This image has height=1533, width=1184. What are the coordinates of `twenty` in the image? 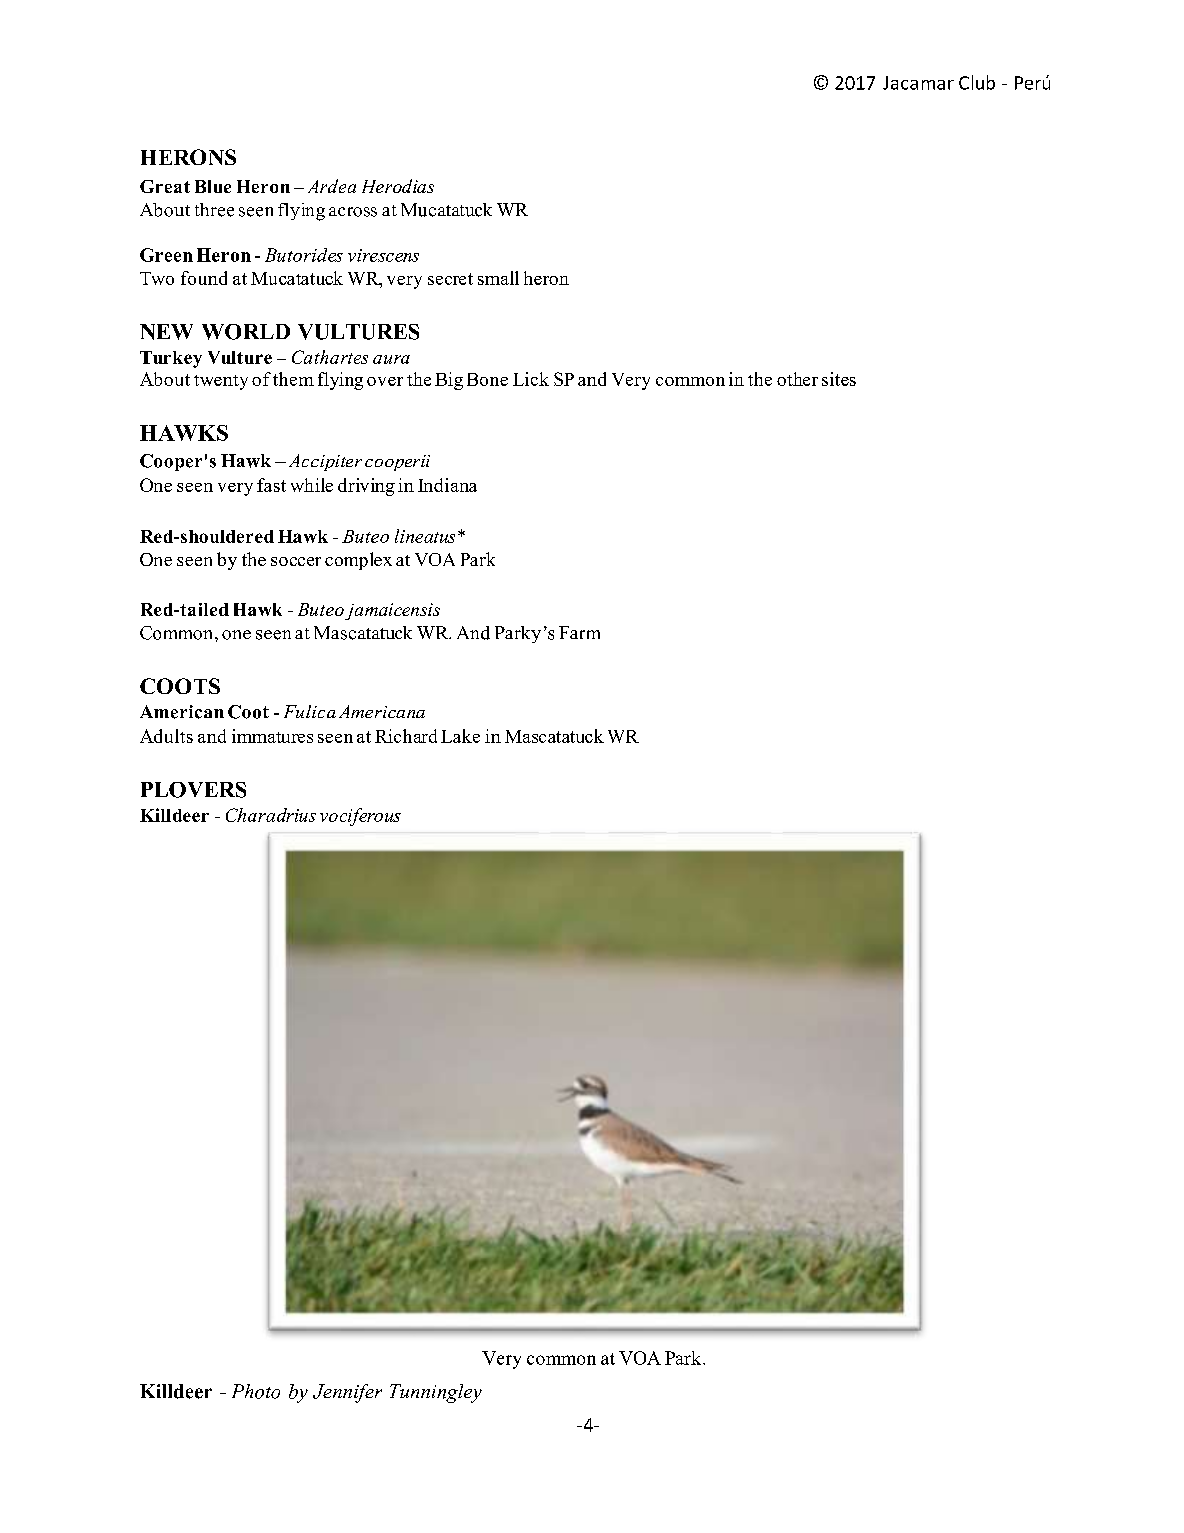 It's located at (221, 382).
